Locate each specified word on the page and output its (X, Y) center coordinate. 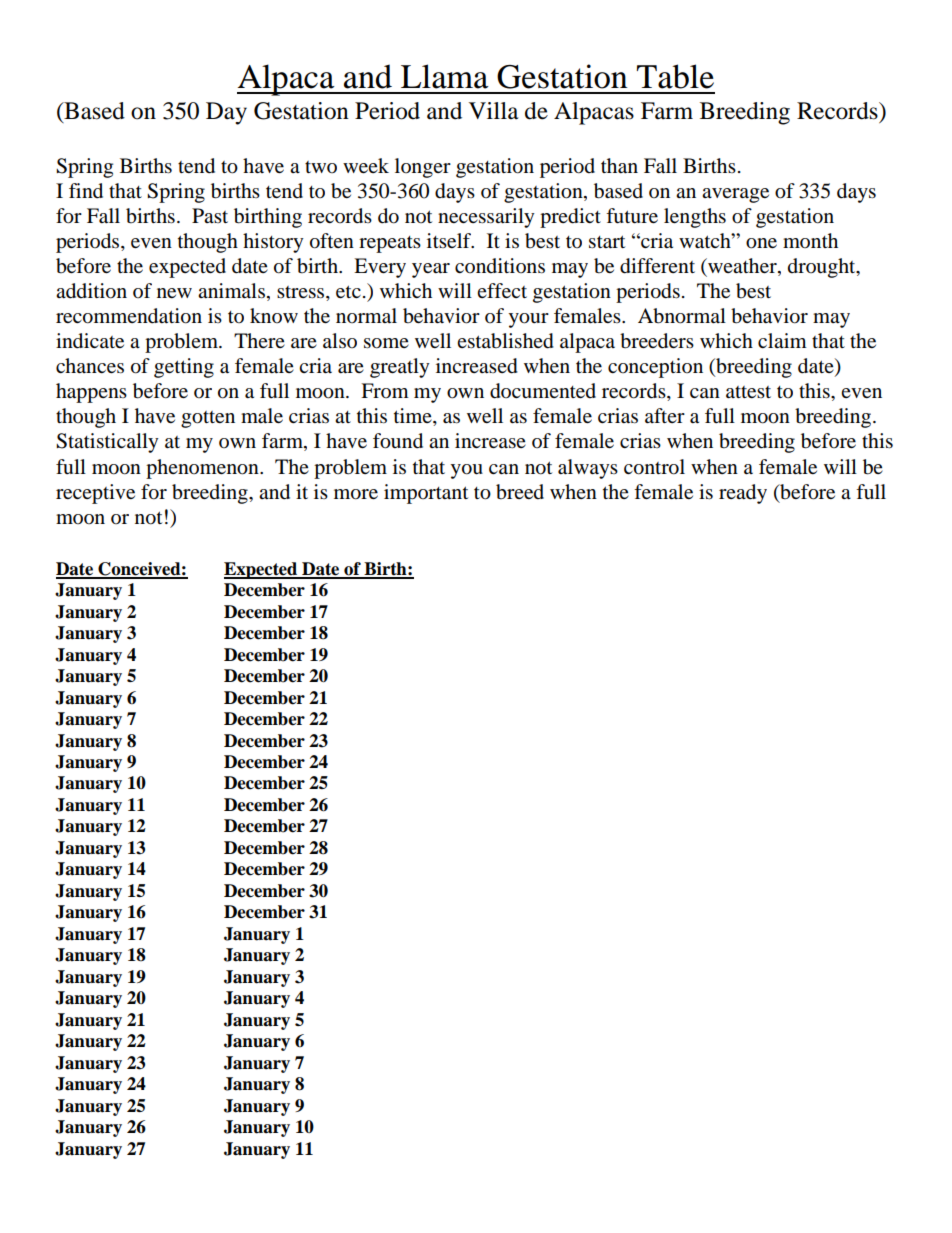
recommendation (129, 316)
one (761, 243)
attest (748, 392)
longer (423, 168)
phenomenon (203, 469)
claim (782, 340)
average (735, 195)
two (321, 167)
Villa (493, 111)
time (414, 417)
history (273, 243)
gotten (208, 419)
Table (675, 76)
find (86, 191)
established (505, 341)
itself (450, 240)
